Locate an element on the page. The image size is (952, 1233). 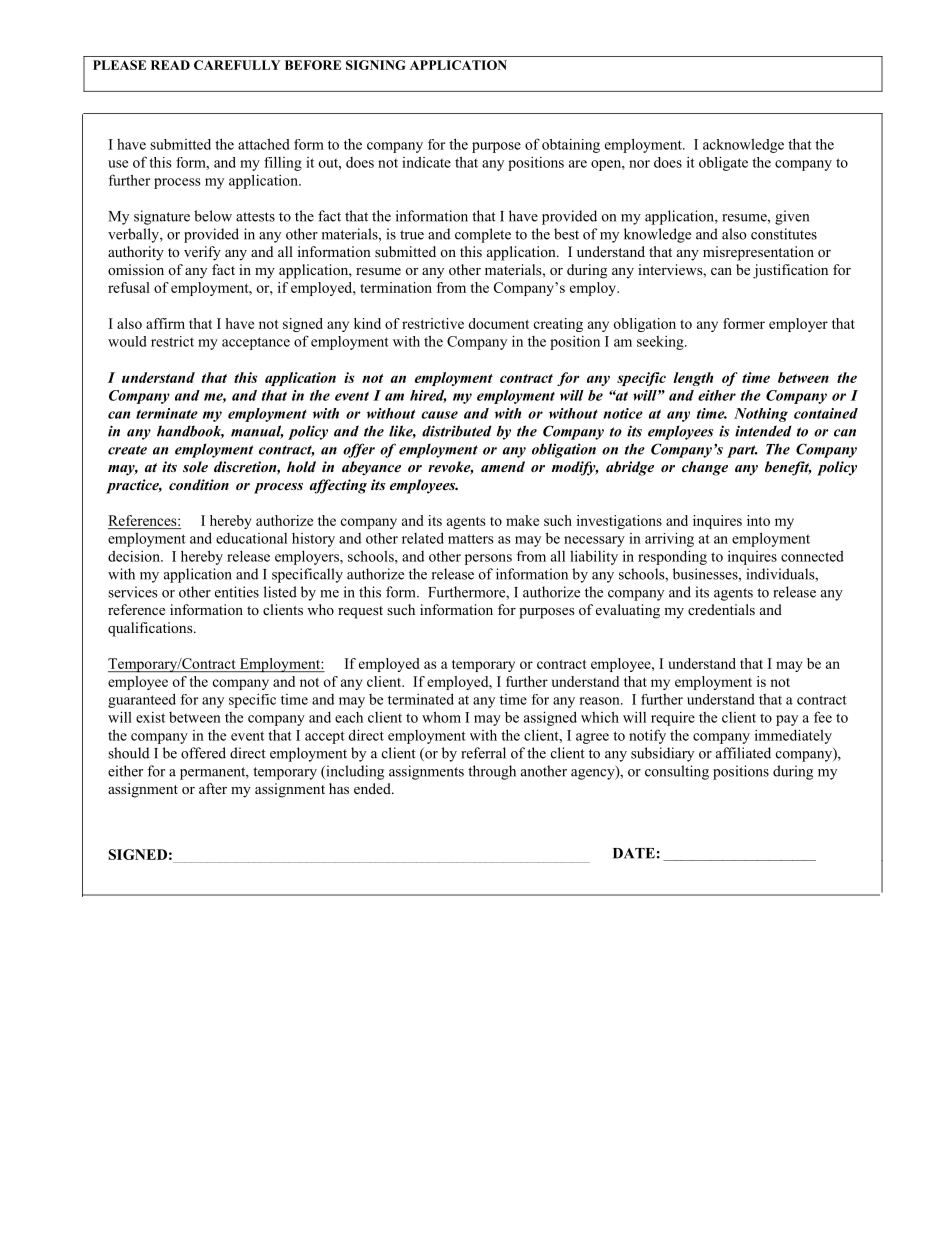
SIGNING is located at coordinates (375, 65).
